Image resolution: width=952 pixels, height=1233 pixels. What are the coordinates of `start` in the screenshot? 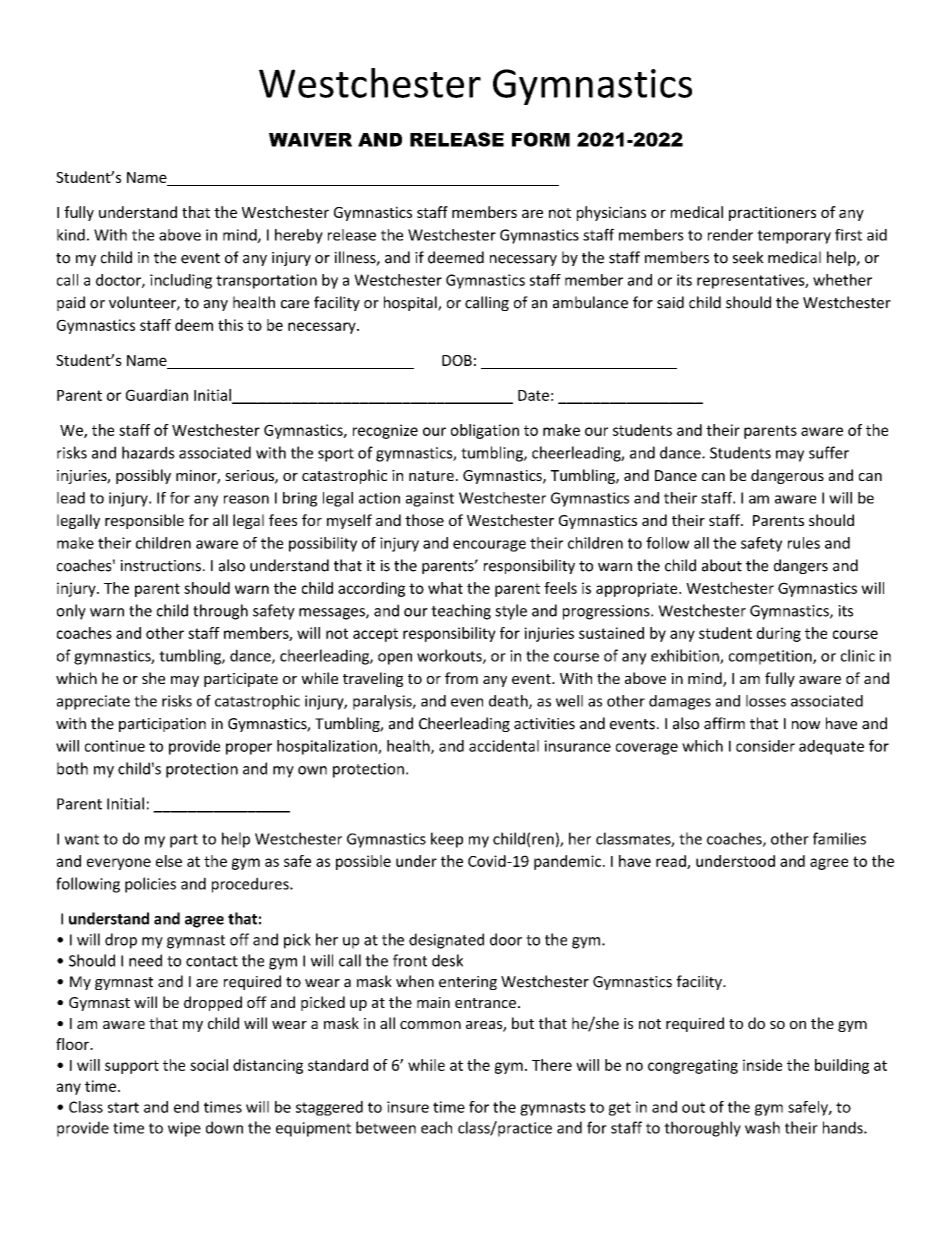 It's located at (123, 1107).
